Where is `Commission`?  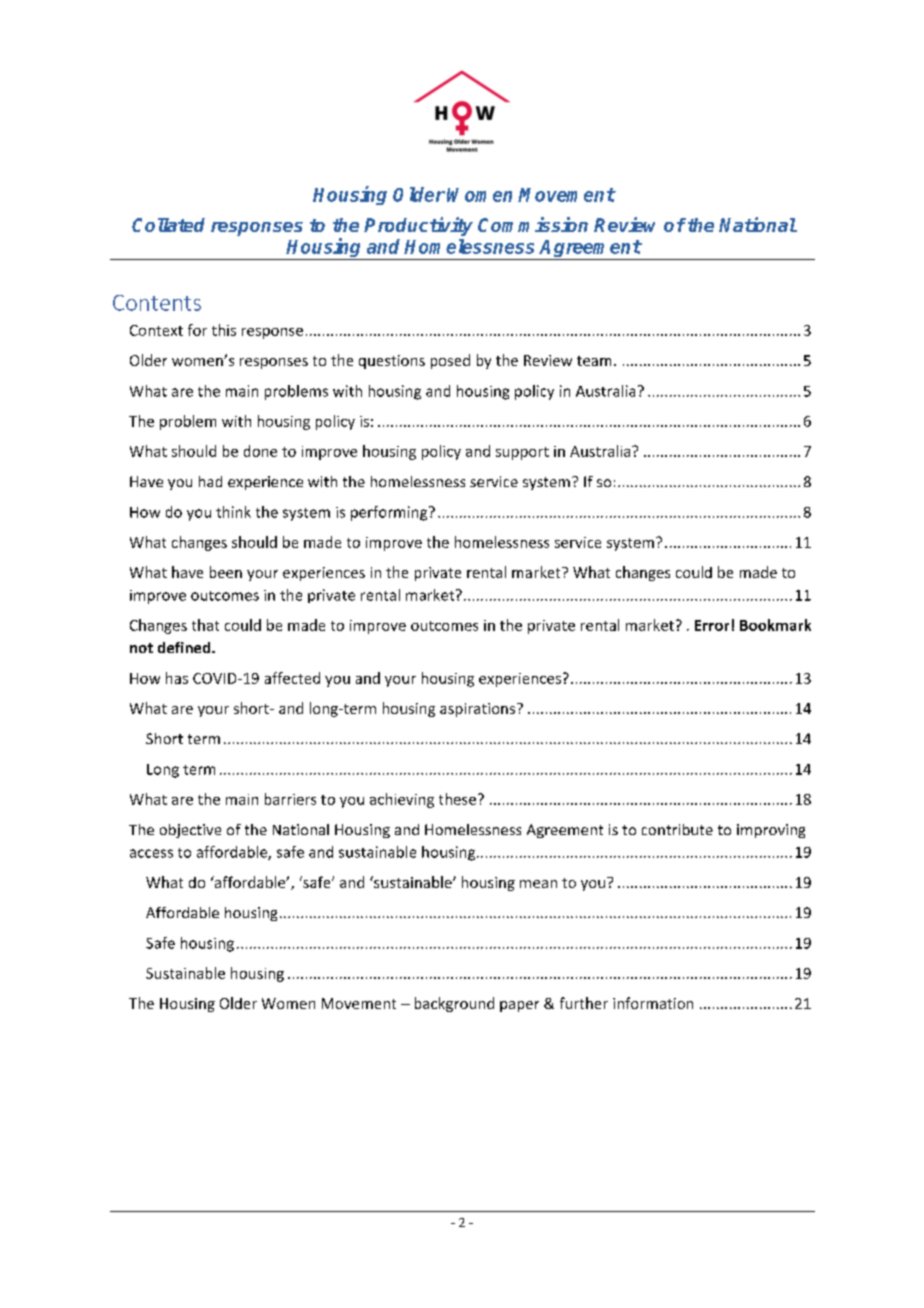 Commission is located at coordinates (533, 224).
